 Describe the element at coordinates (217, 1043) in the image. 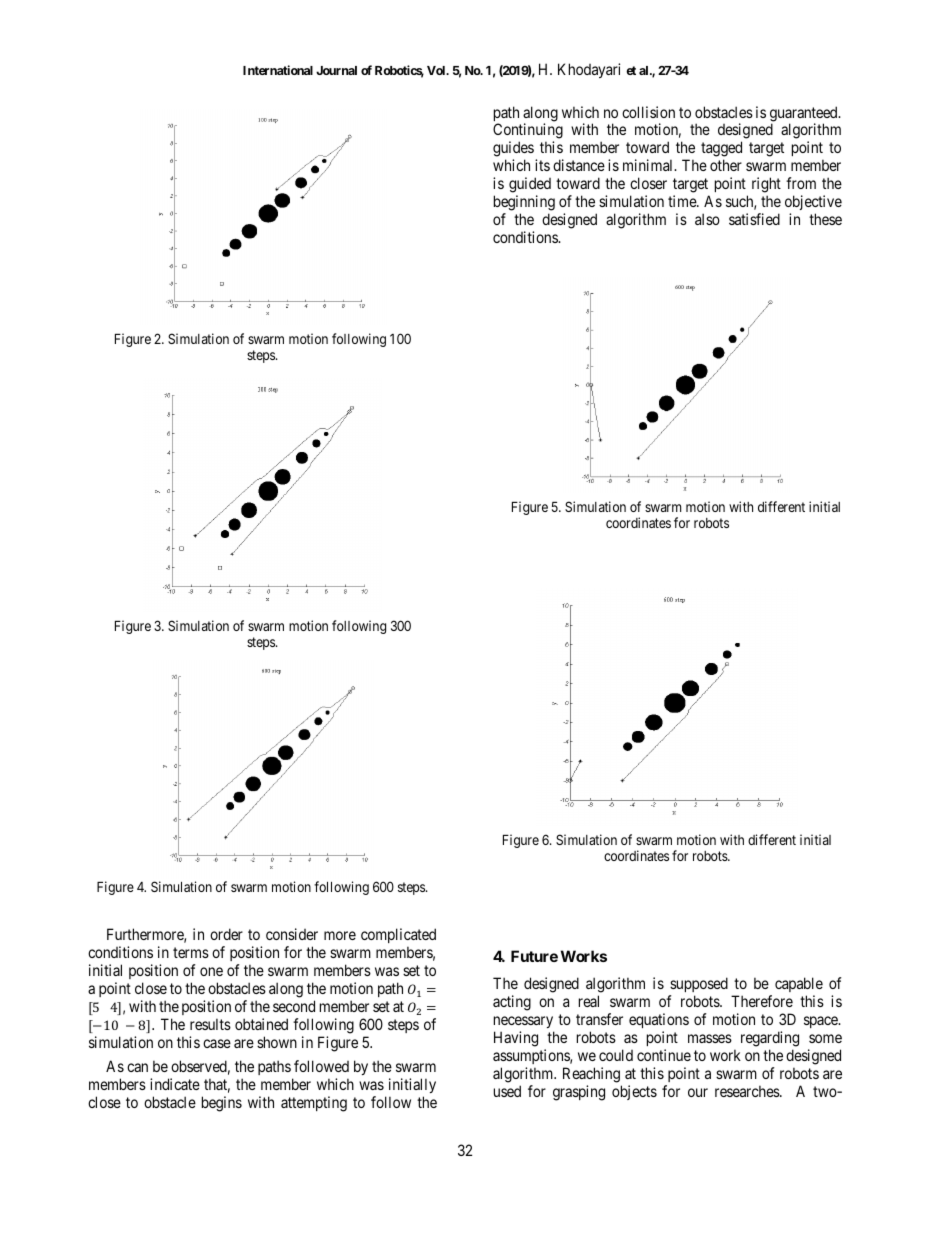

I see `case` at that location.
